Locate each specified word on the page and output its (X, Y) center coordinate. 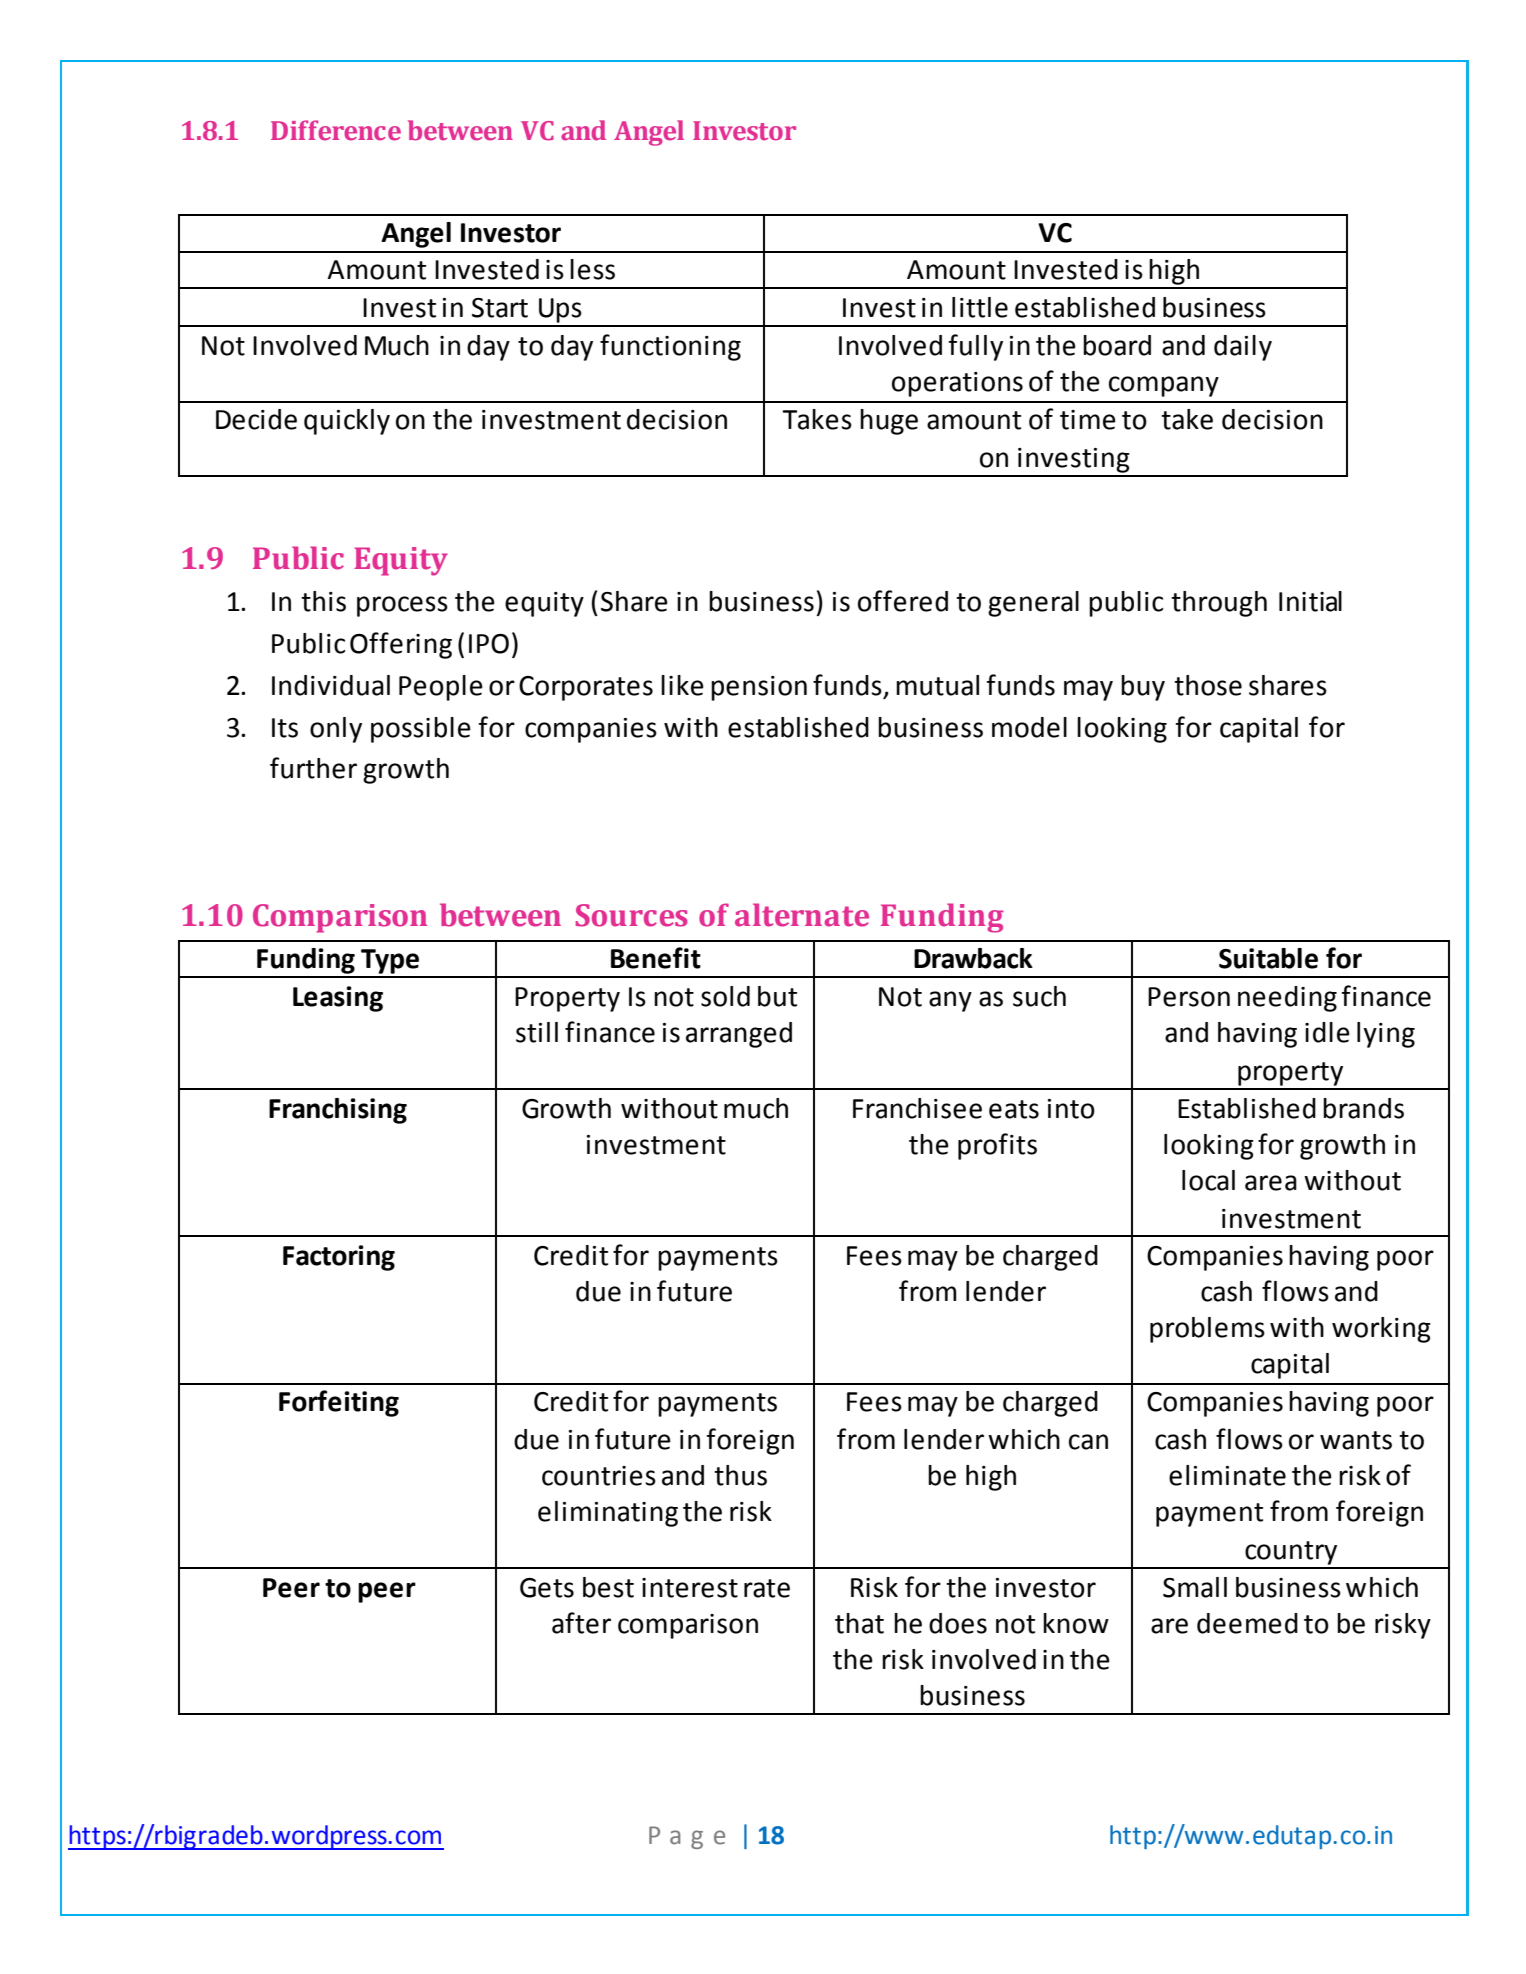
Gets (547, 1588)
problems (1207, 1330)
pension (759, 688)
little (980, 307)
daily (1243, 348)
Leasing (338, 999)
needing (1287, 999)
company (1164, 386)
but (777, 996)
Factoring (339, 1258)
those (1208, 685)
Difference (336, 130)
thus (740, 1475)
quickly (347, 422)
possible (421, 730)
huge (889, 422)
